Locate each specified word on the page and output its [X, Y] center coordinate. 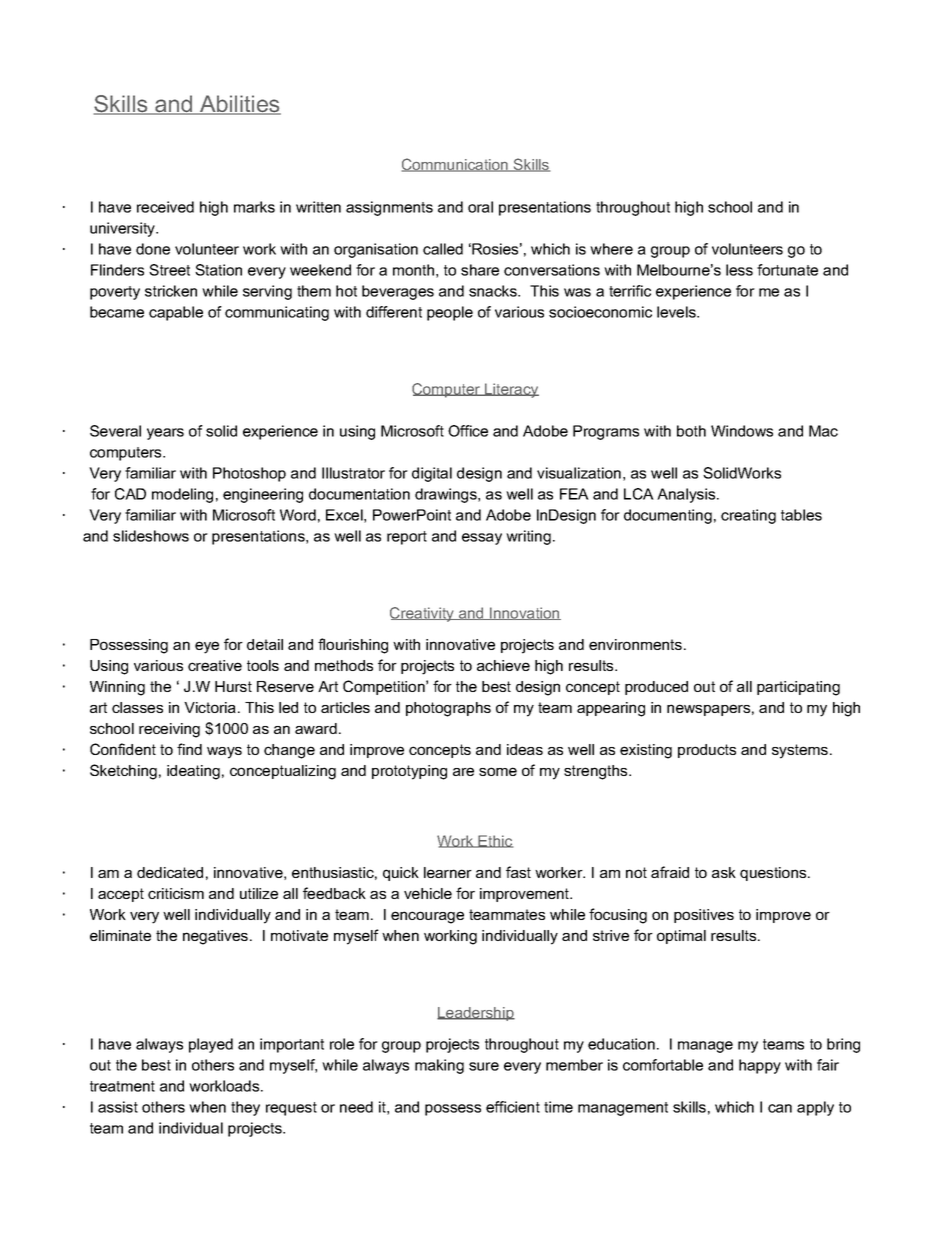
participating [798, 688]
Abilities [239, 105]
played [211, 1045]
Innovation [524, 613]
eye [207, 647]
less [739, 270]
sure [484, 1066]
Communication [456, 165]
